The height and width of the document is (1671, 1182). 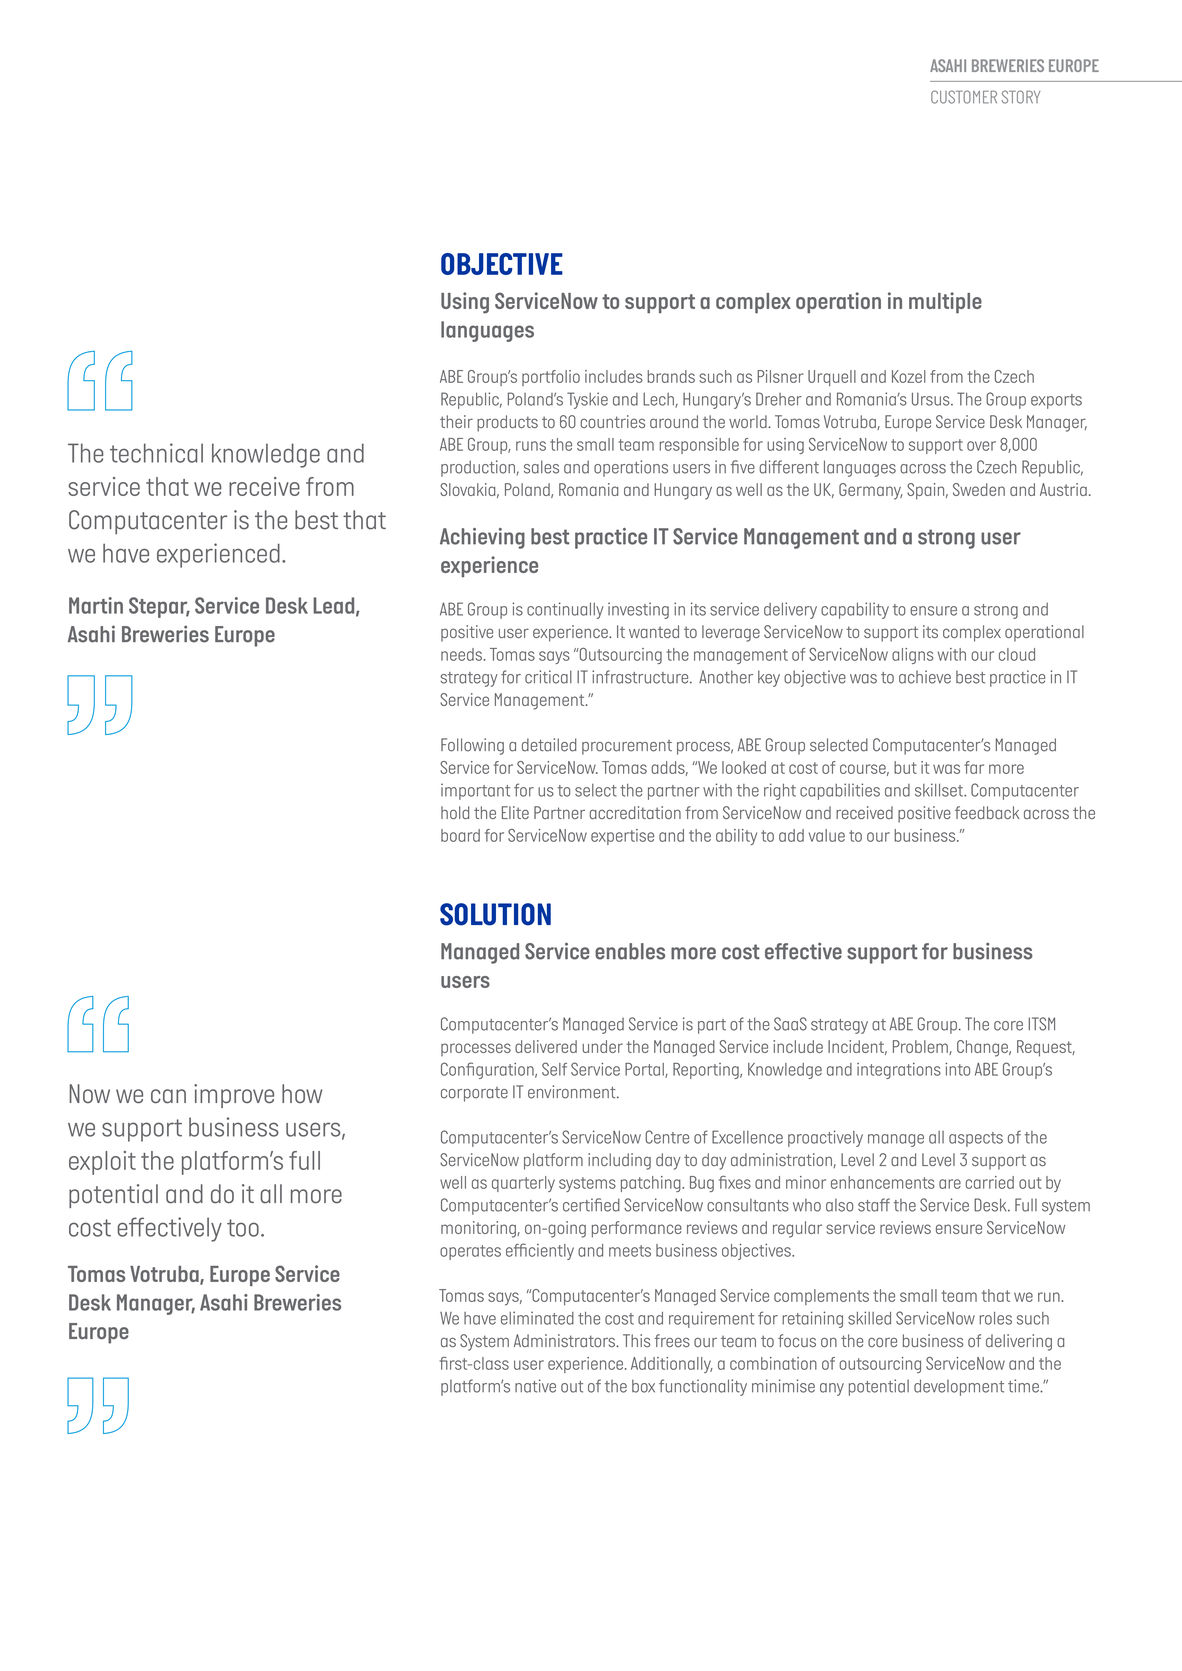 What do you see at coordinates (551, 378) in the document?
I see `portfolio` at bounding box center [551, 378].
